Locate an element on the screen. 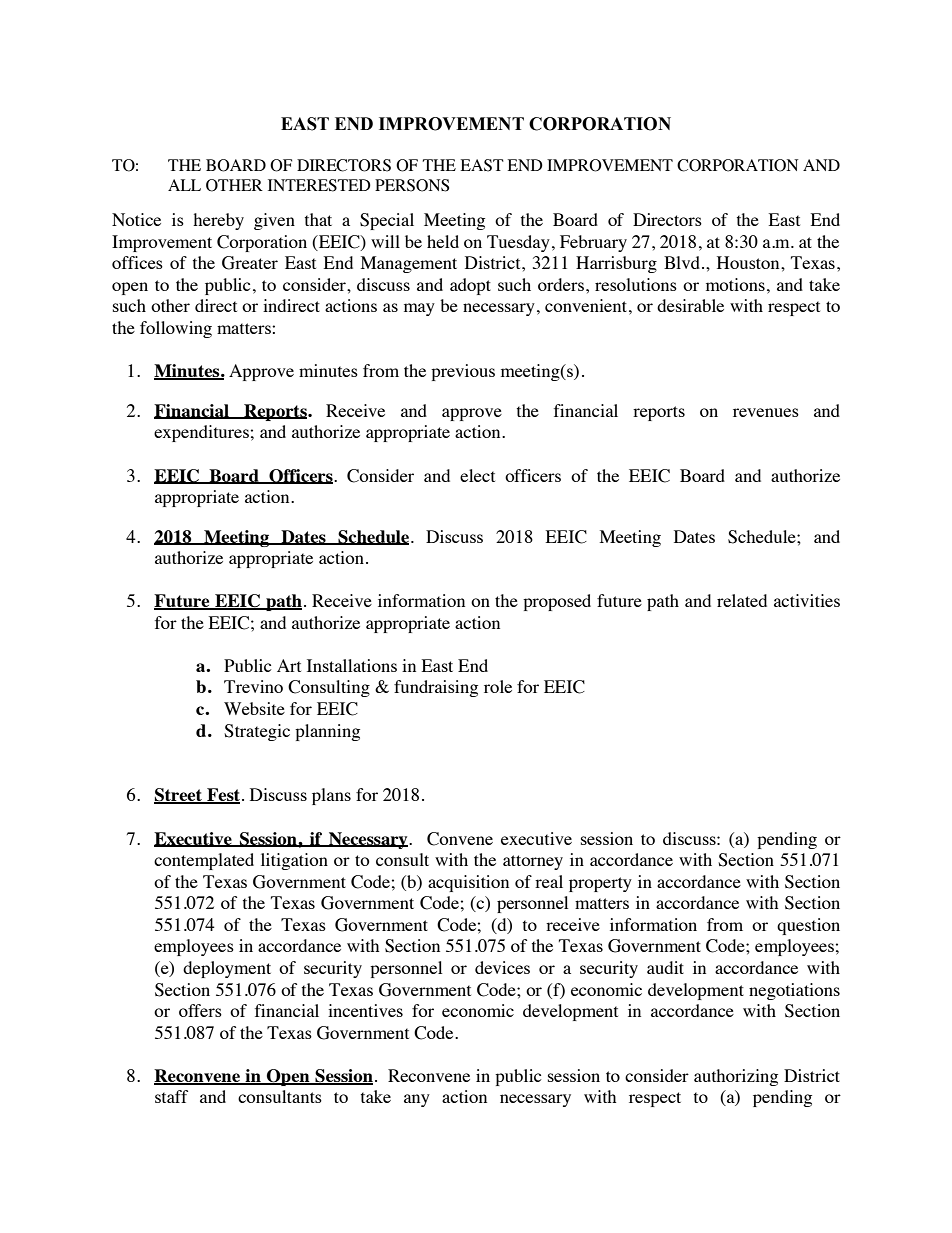 The width and height of the screenshot is (952, 1233). Trevino is located at coordinates (253, 686).
